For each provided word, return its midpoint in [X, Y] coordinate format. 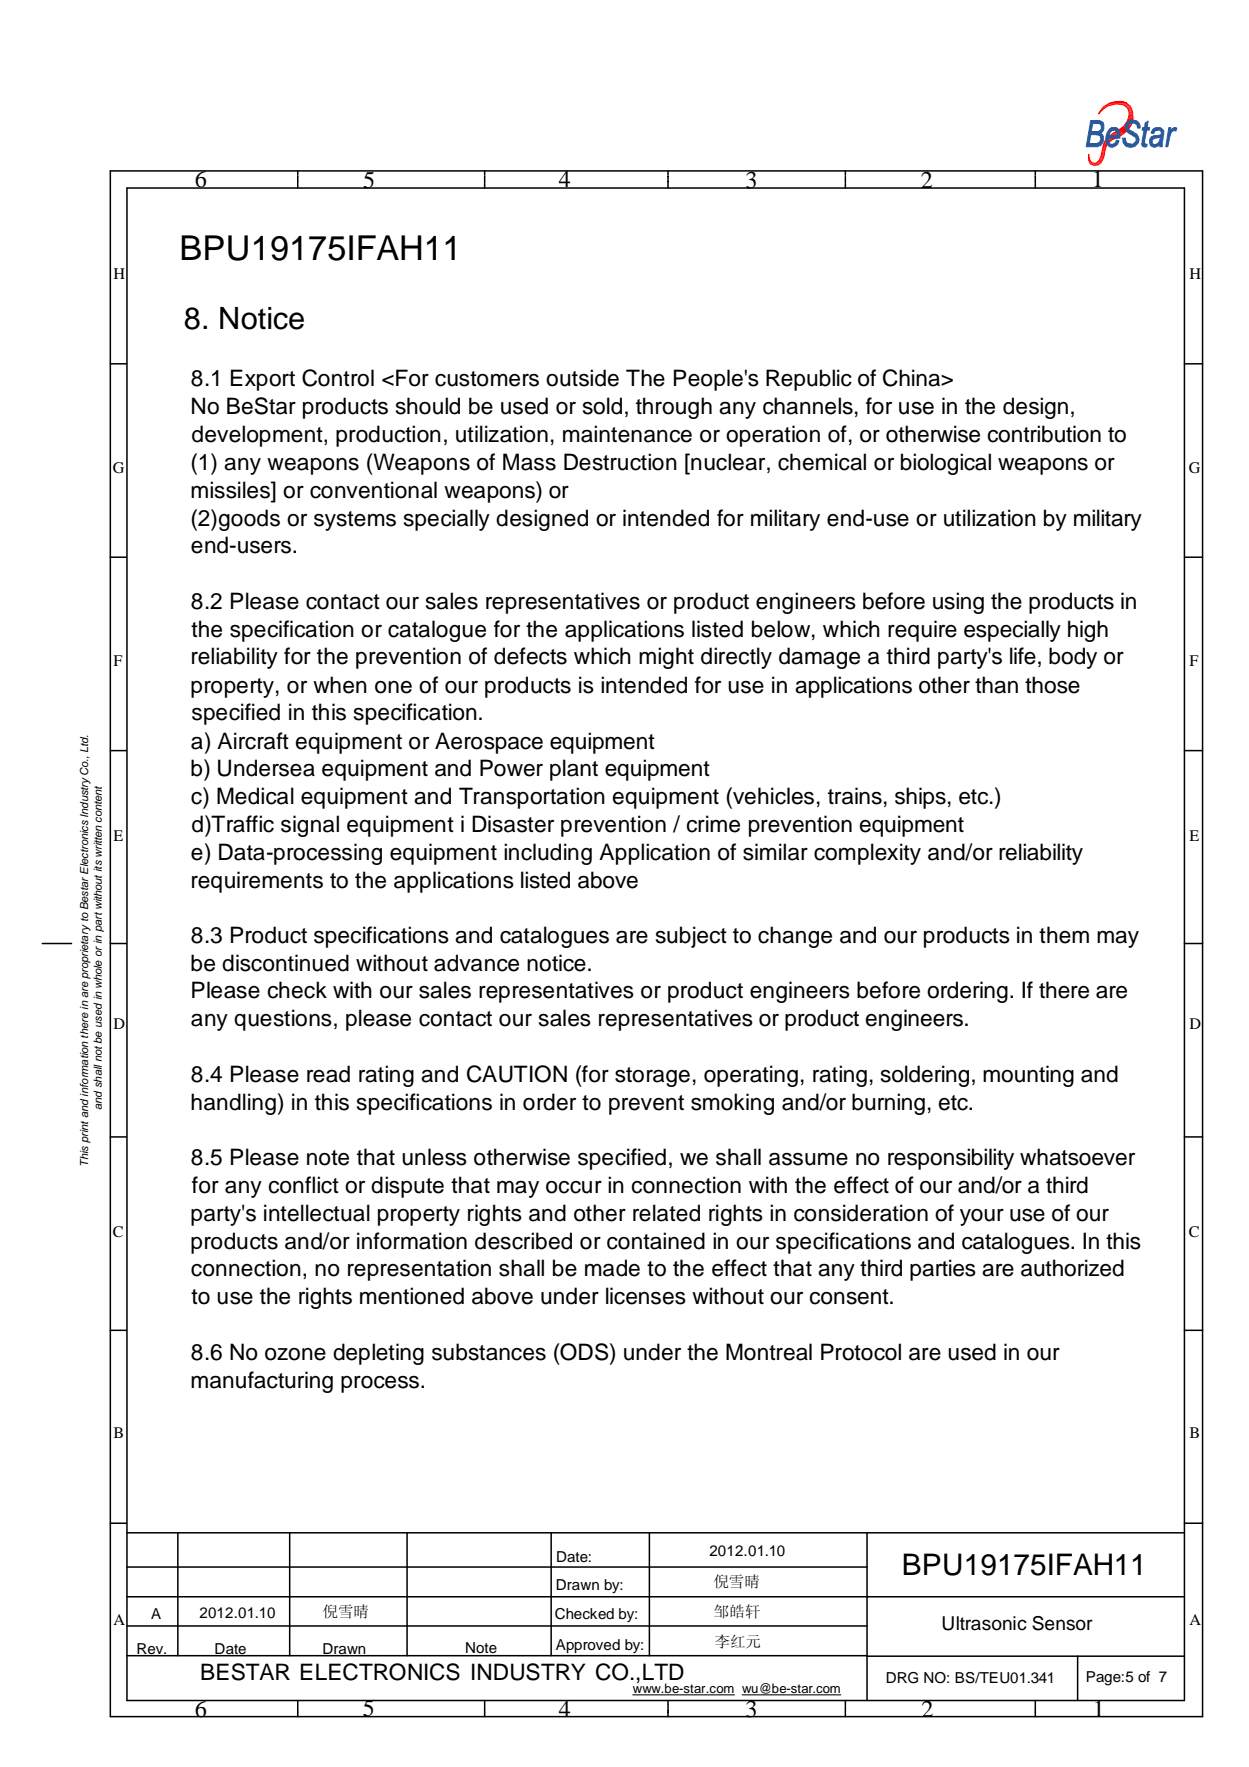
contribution [1044, 434]
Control [338, 378]
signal [310, 826]
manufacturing [262, 1382]
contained [656, 1241]
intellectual [317, 1213]
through [674, 408]
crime [713, 824]
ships [920, 798]
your [982, 1217]
